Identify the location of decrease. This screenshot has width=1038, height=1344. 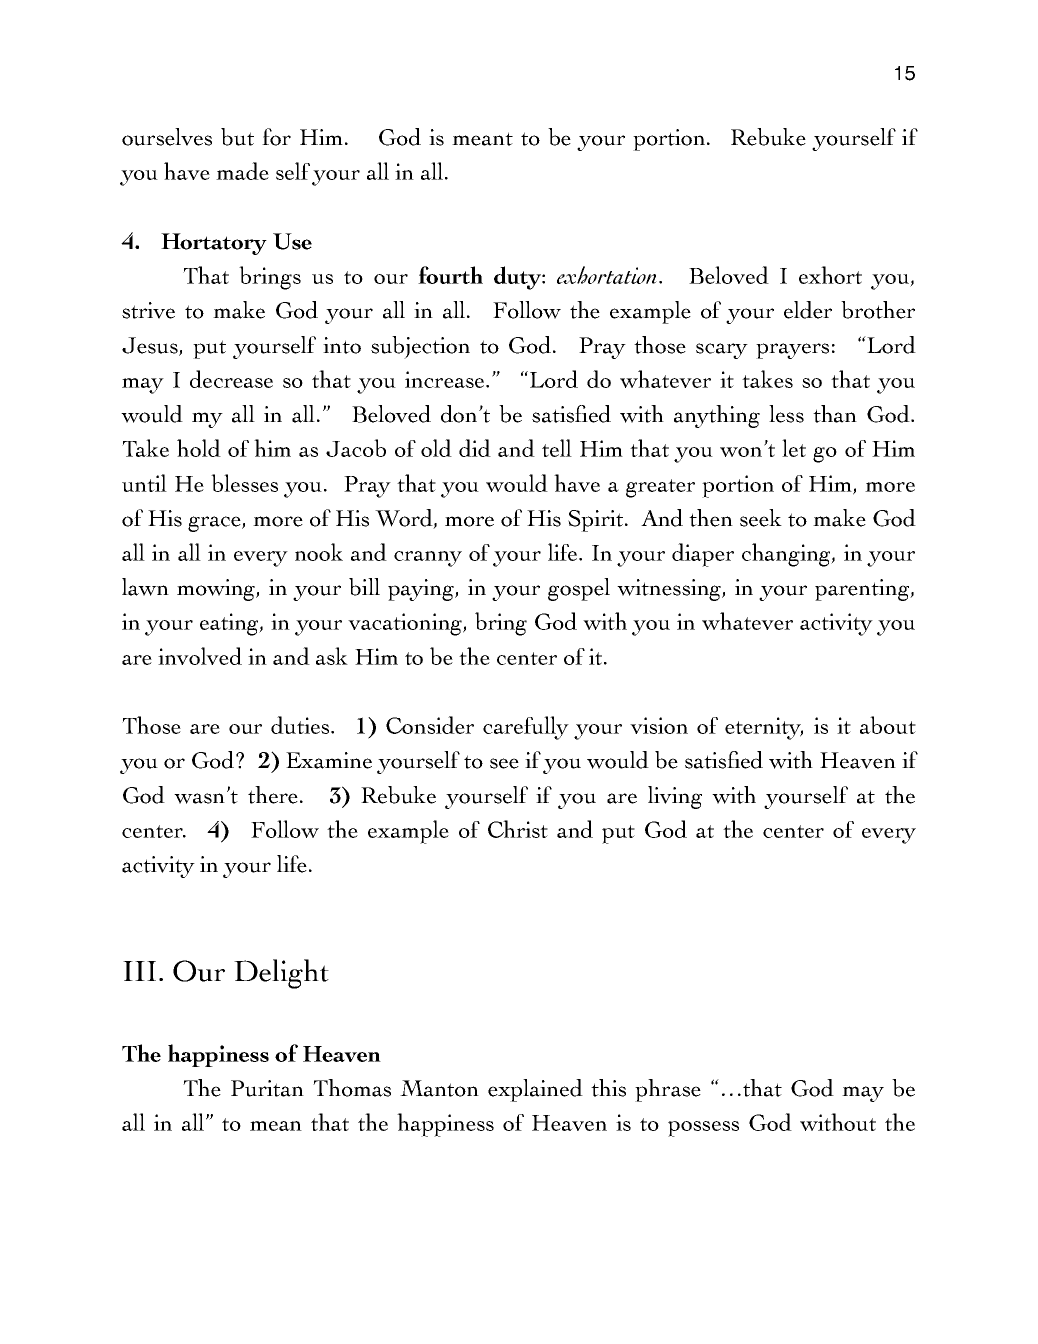
(231, 379).
